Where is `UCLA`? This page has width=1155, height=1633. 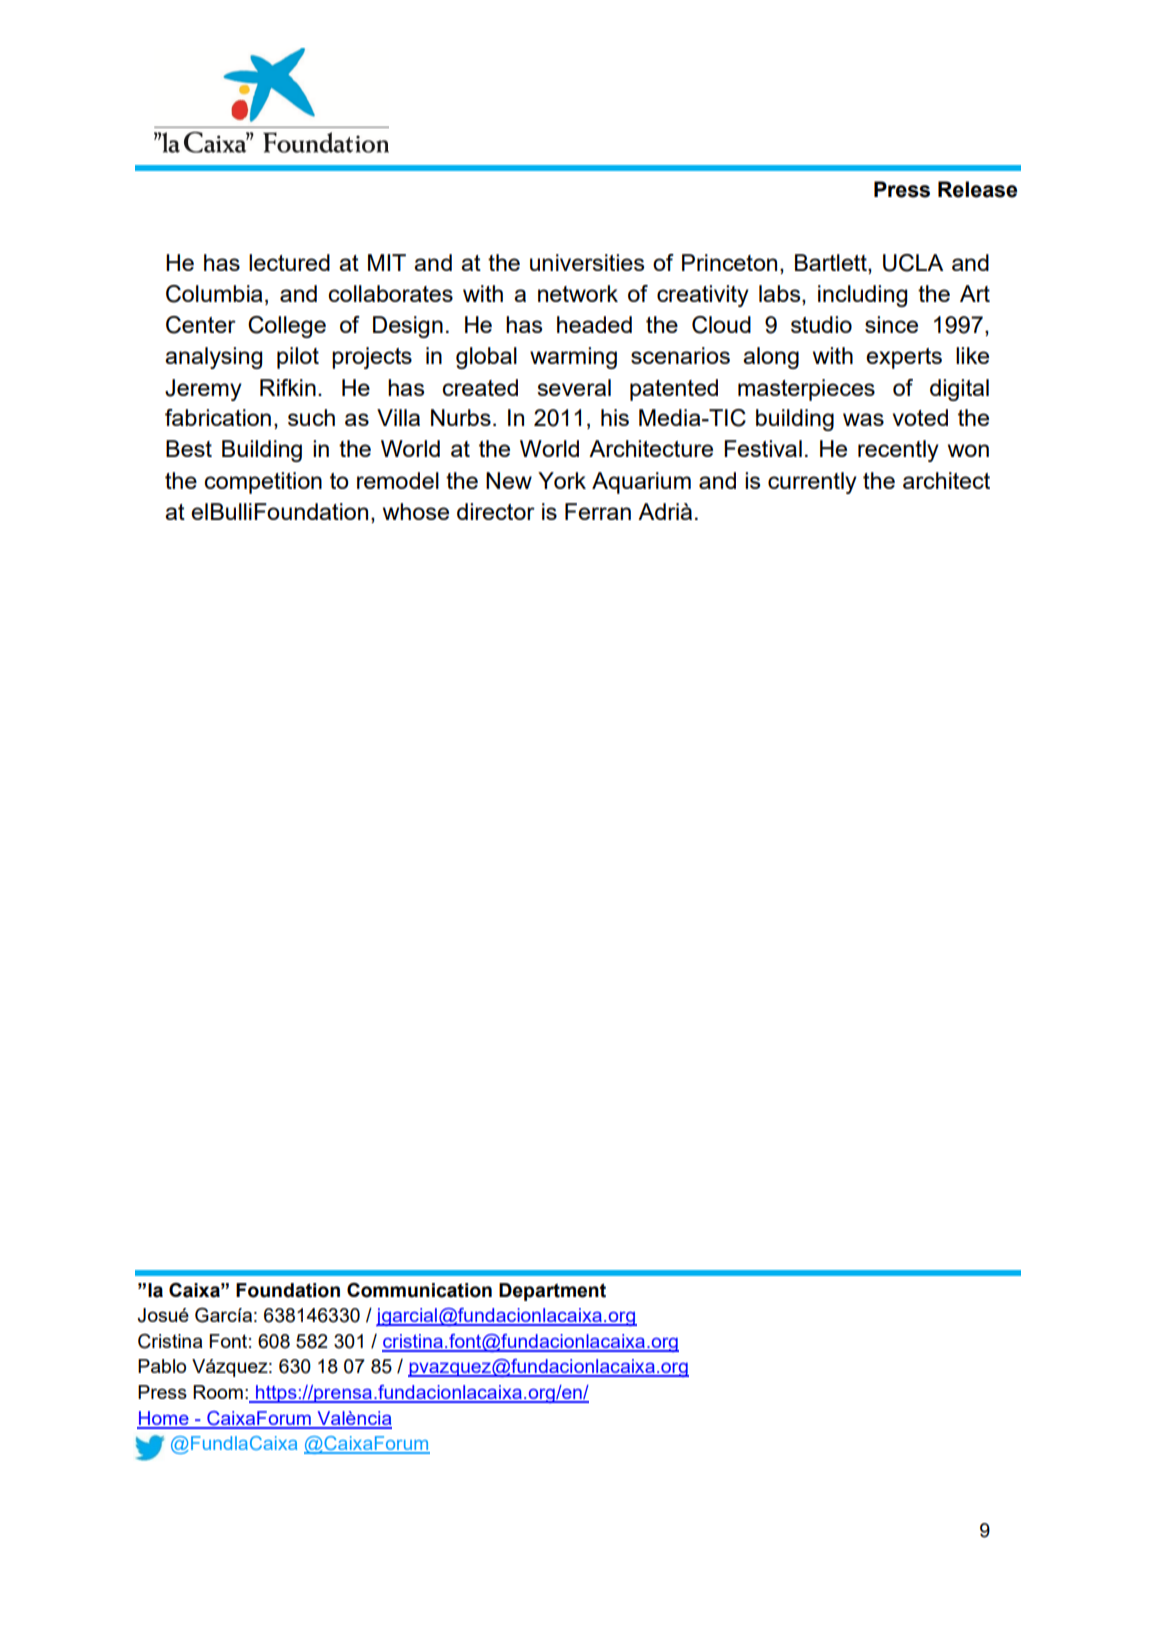 UCLA is located at coordinates (913, 263).
